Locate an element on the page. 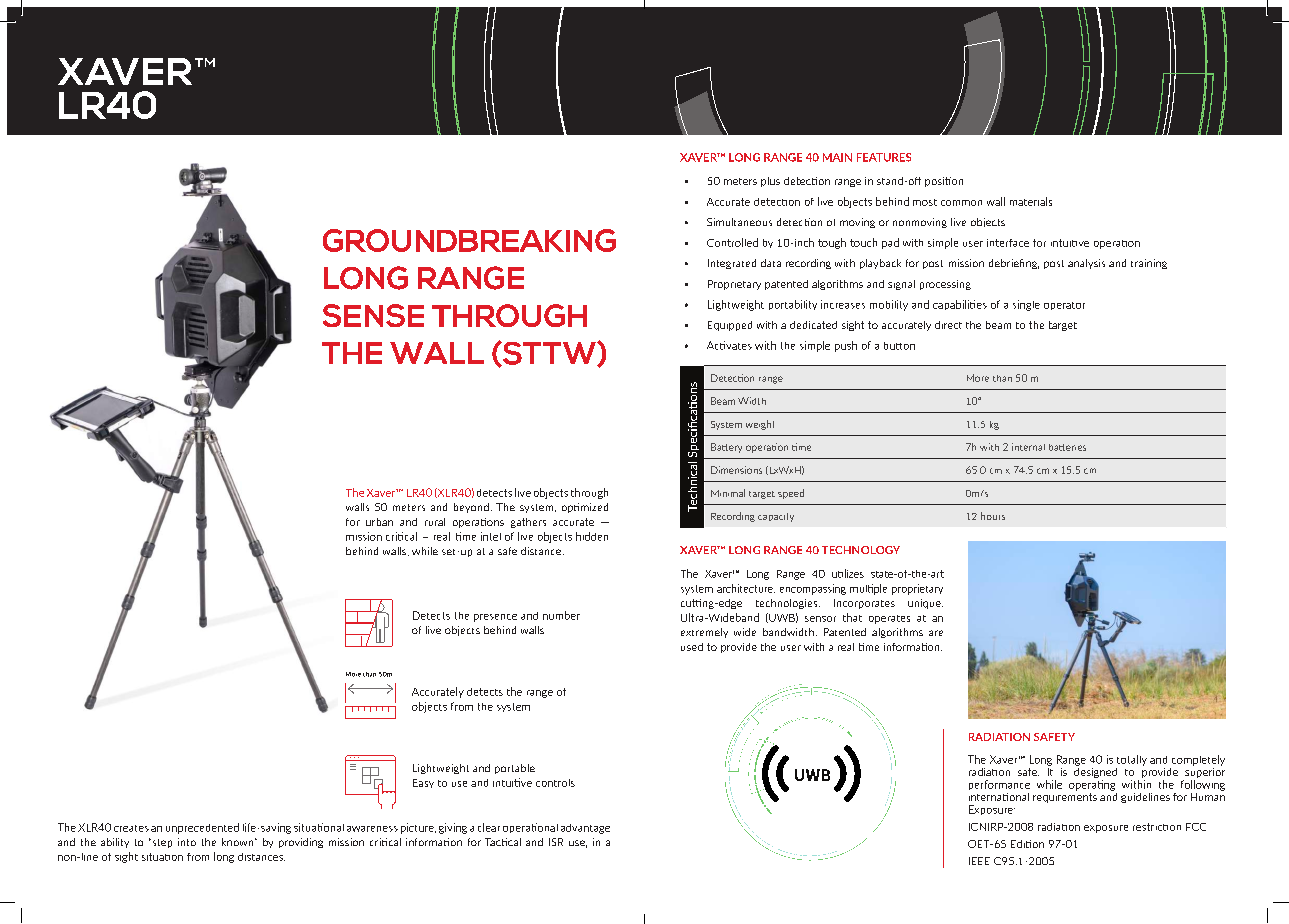  known is located at coordinates (239, 842).
